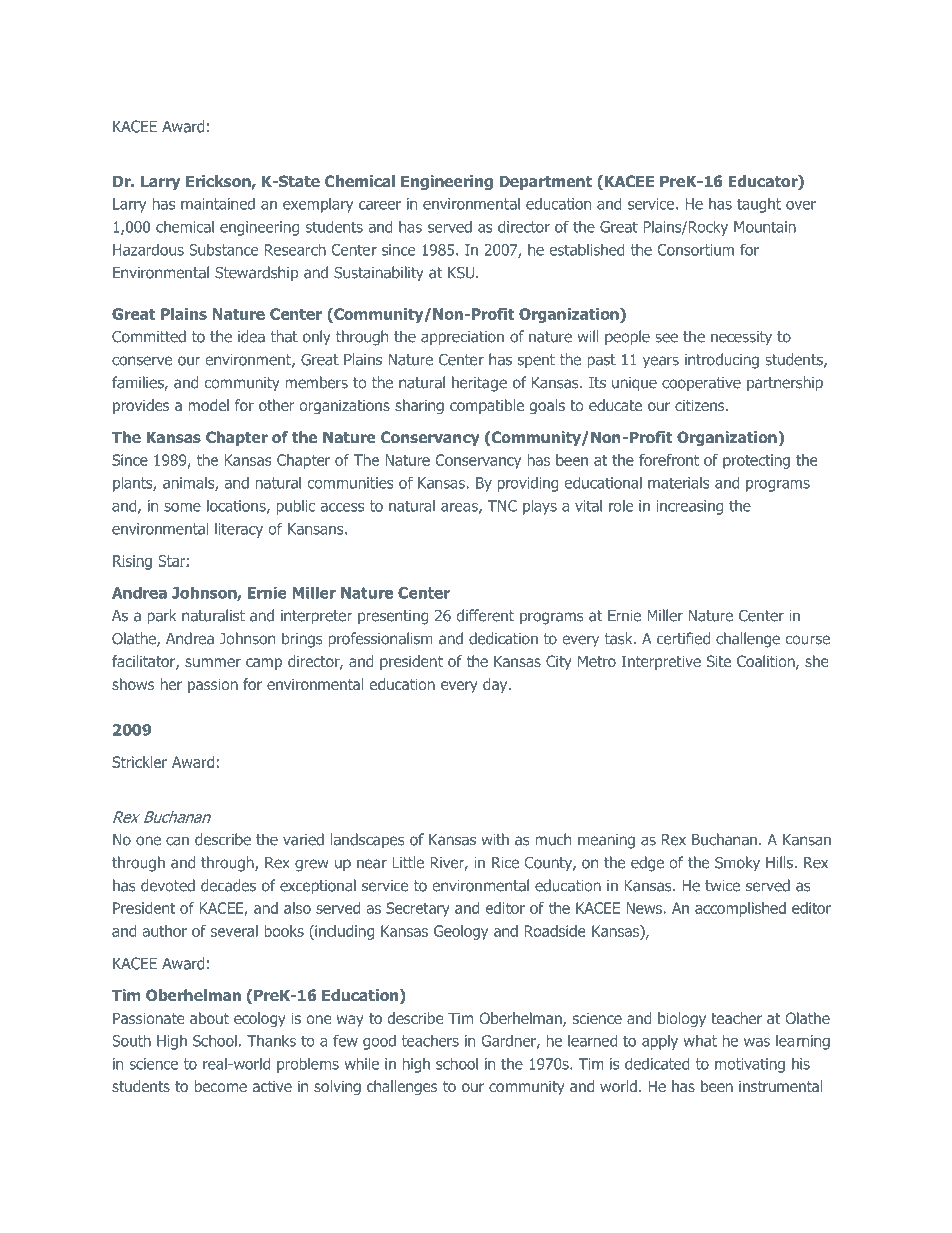 Image resolution: width=952 pixels, height=1233 pixels. What do you see at coordinates (487, 406) in the screenshot?
I see `compatible` at bounding box center [487, 406].
